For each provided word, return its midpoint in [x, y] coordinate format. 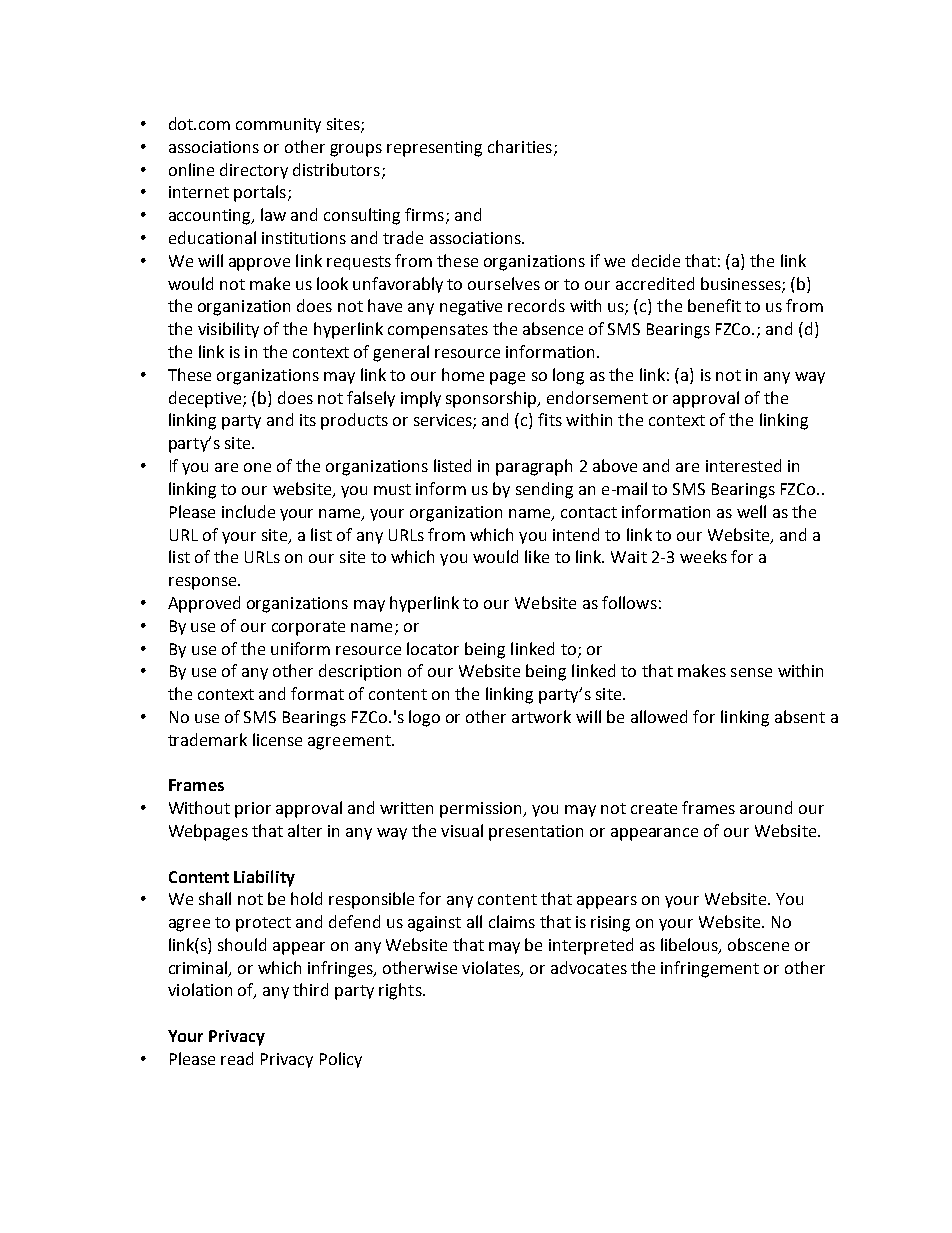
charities [520, 146]
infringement [710, 969]
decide [656, 260]
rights [401, 991]
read [237, 1058]
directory [254, 171]
